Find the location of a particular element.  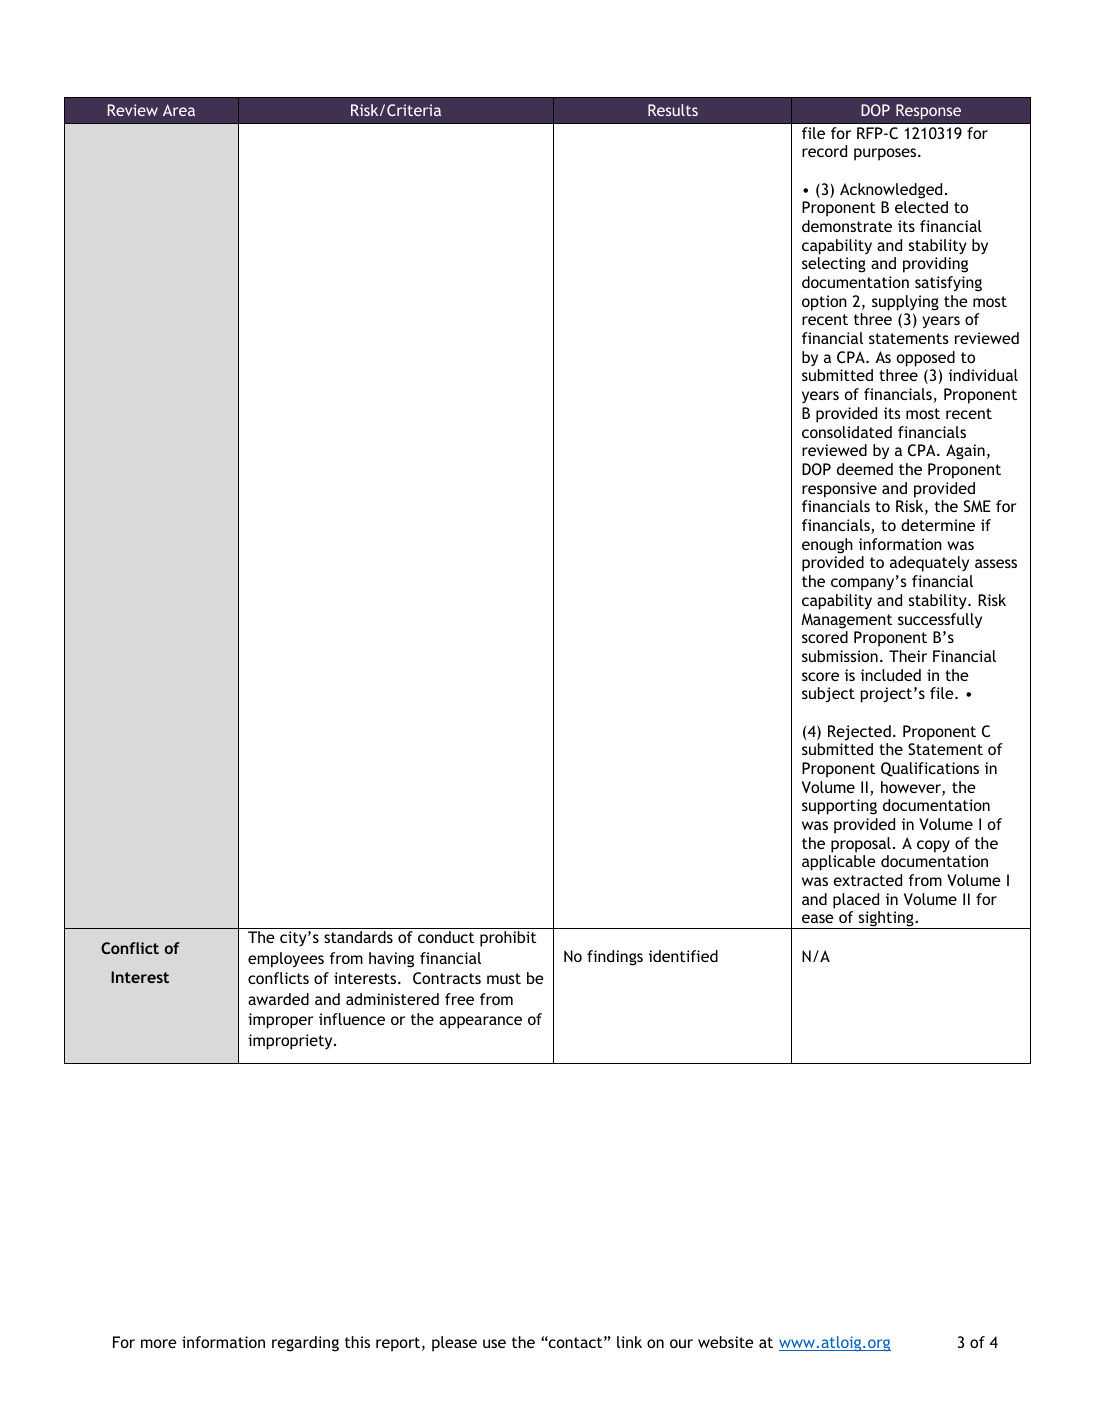

standards is located at coordinates (358, 937).
